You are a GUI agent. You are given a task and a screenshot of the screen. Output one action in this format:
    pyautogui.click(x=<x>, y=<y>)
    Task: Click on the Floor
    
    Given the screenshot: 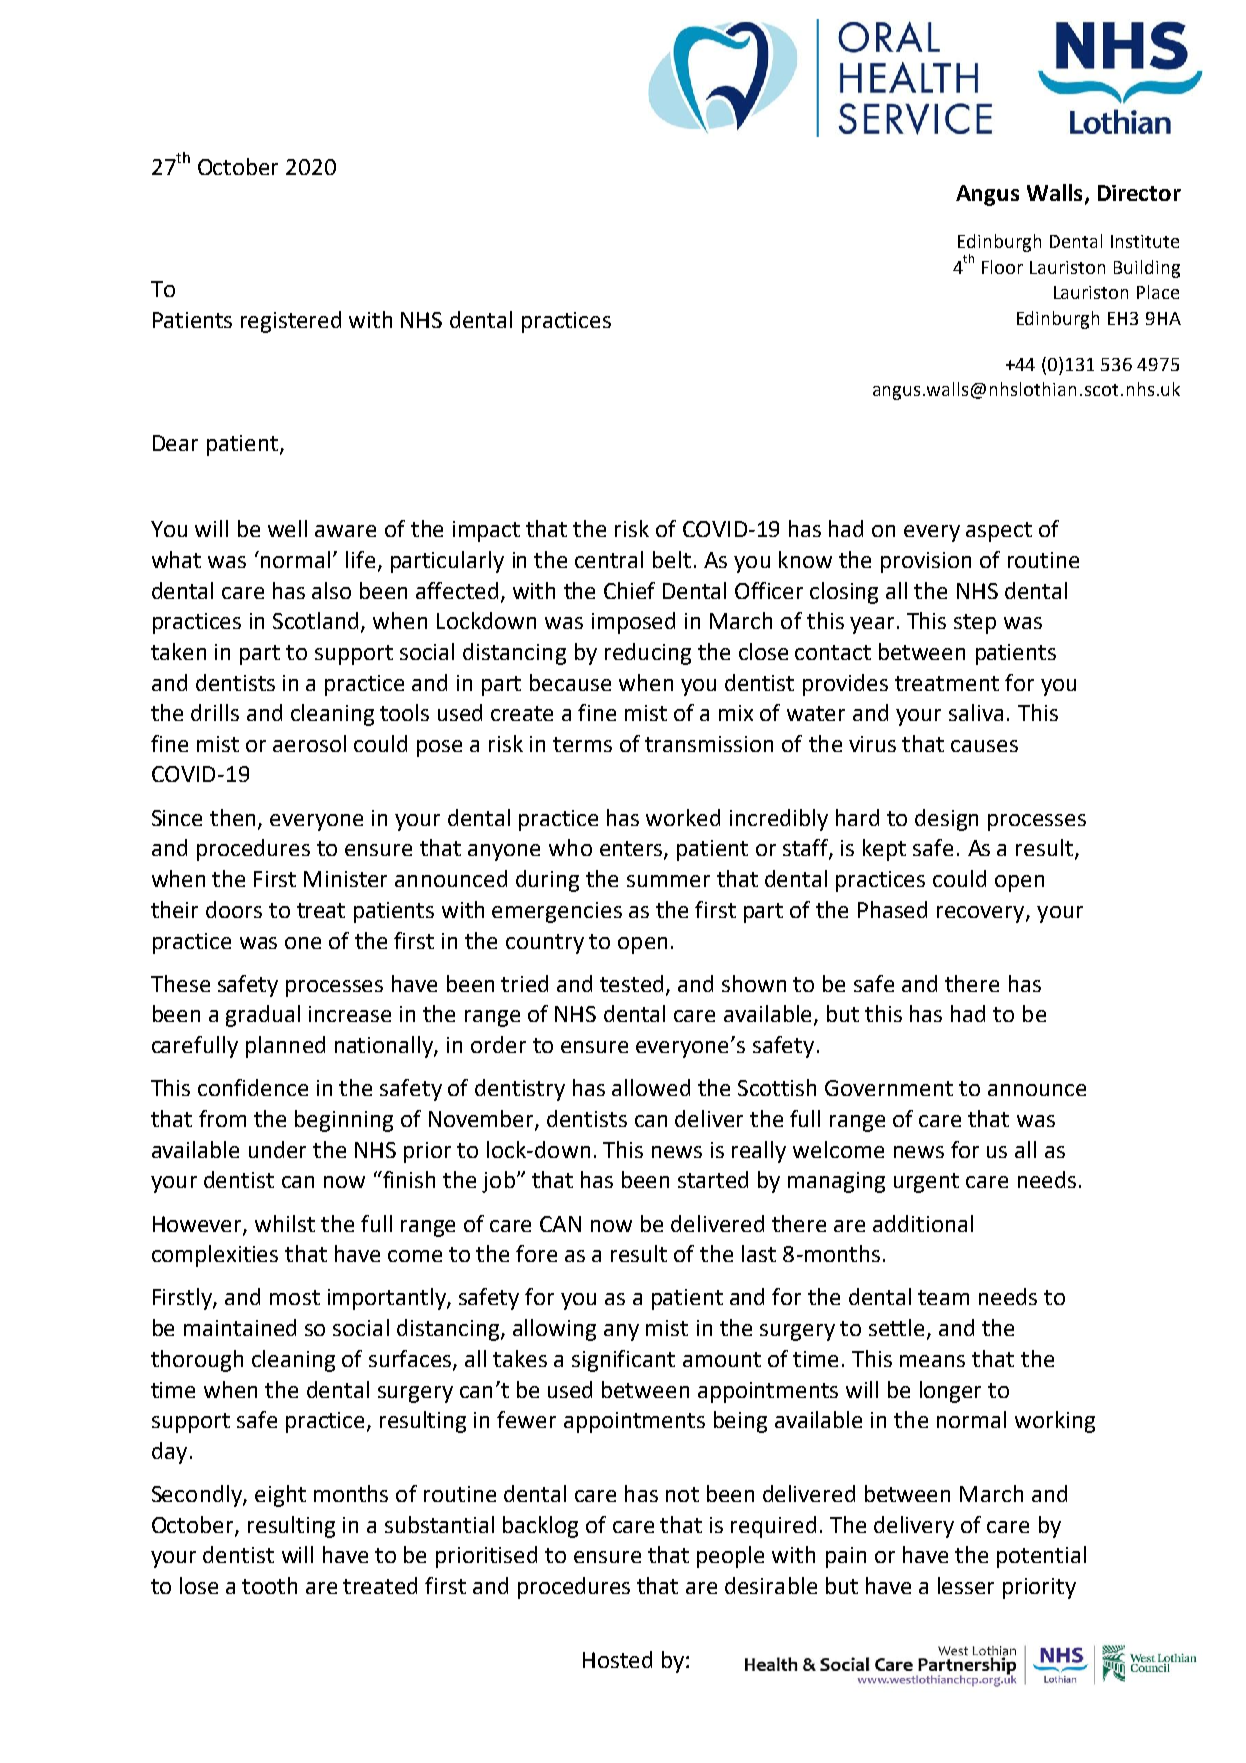 What is the action you would take?
    pyautogui.click(x=1002, y=267)
